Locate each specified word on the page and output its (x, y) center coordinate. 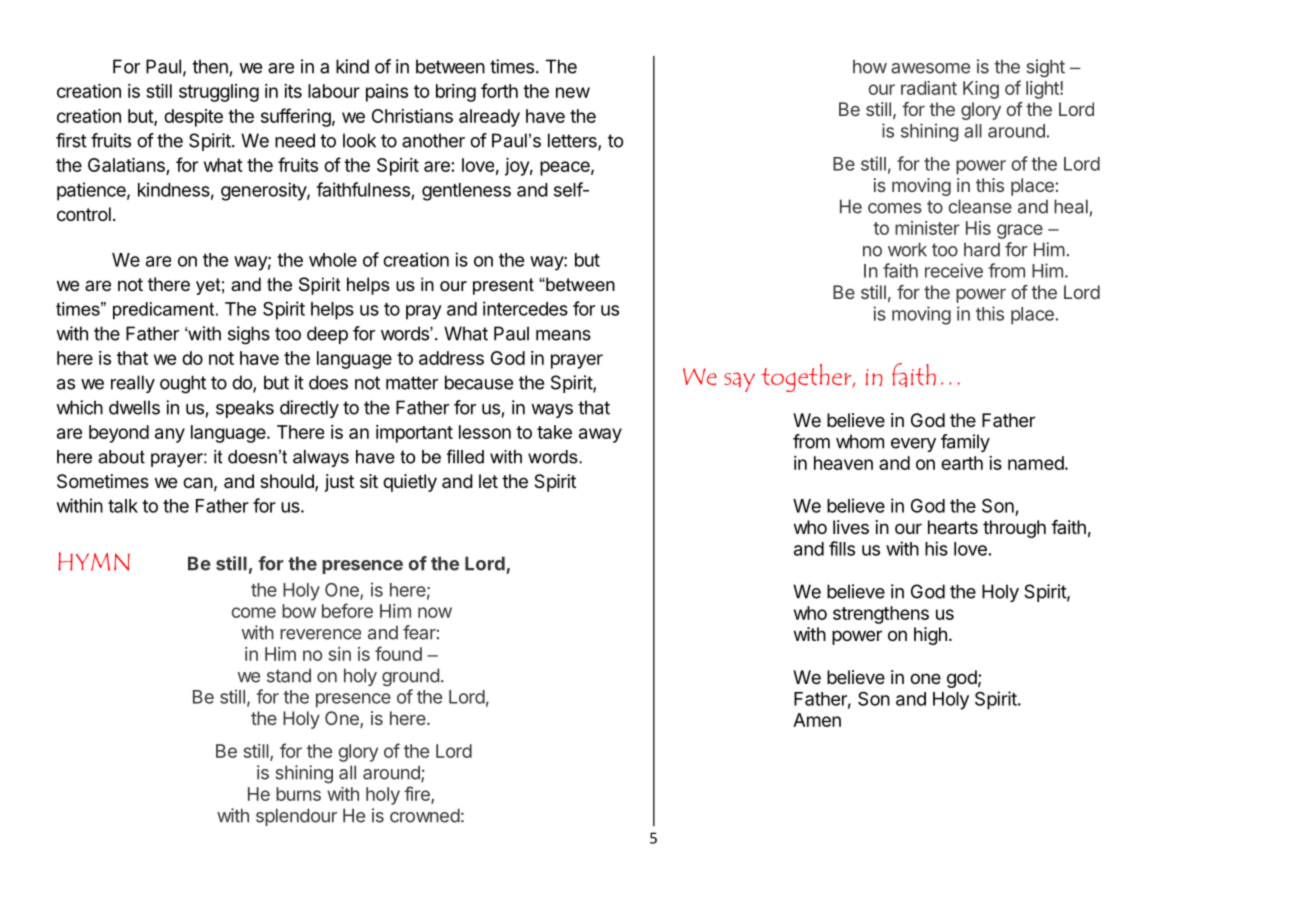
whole (333, 260)
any (170, 435)
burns (298, 794)
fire (418, 794)
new (573, 92)
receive (954, 270)
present (503, 286)
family (965, 443)
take (554, 432)
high (930, 636)
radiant (929, 88)
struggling (219, 93)
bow (299, 611)
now (435, 612)
